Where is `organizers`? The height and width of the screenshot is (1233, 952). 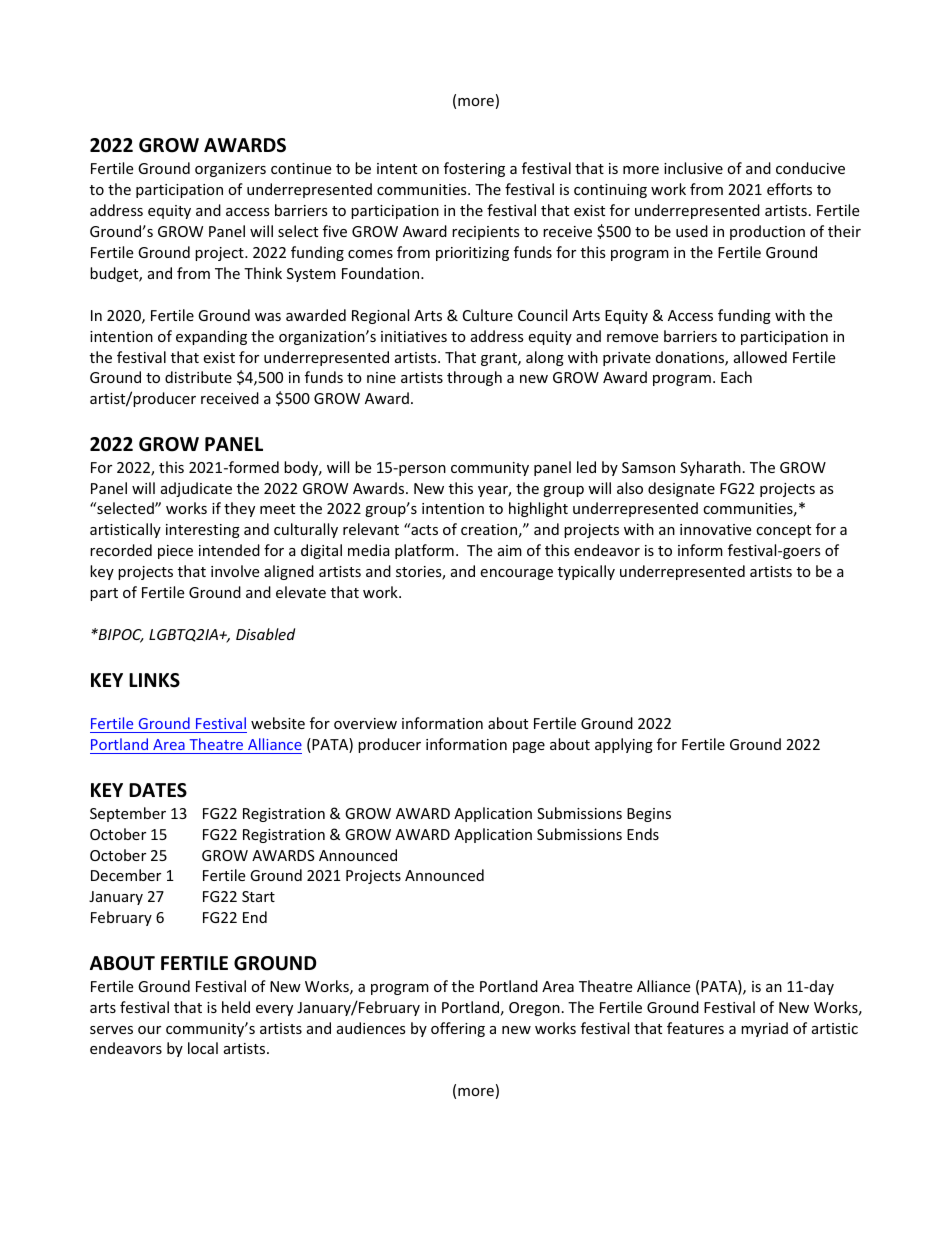
organizers is located at coordinates (230, 170).
